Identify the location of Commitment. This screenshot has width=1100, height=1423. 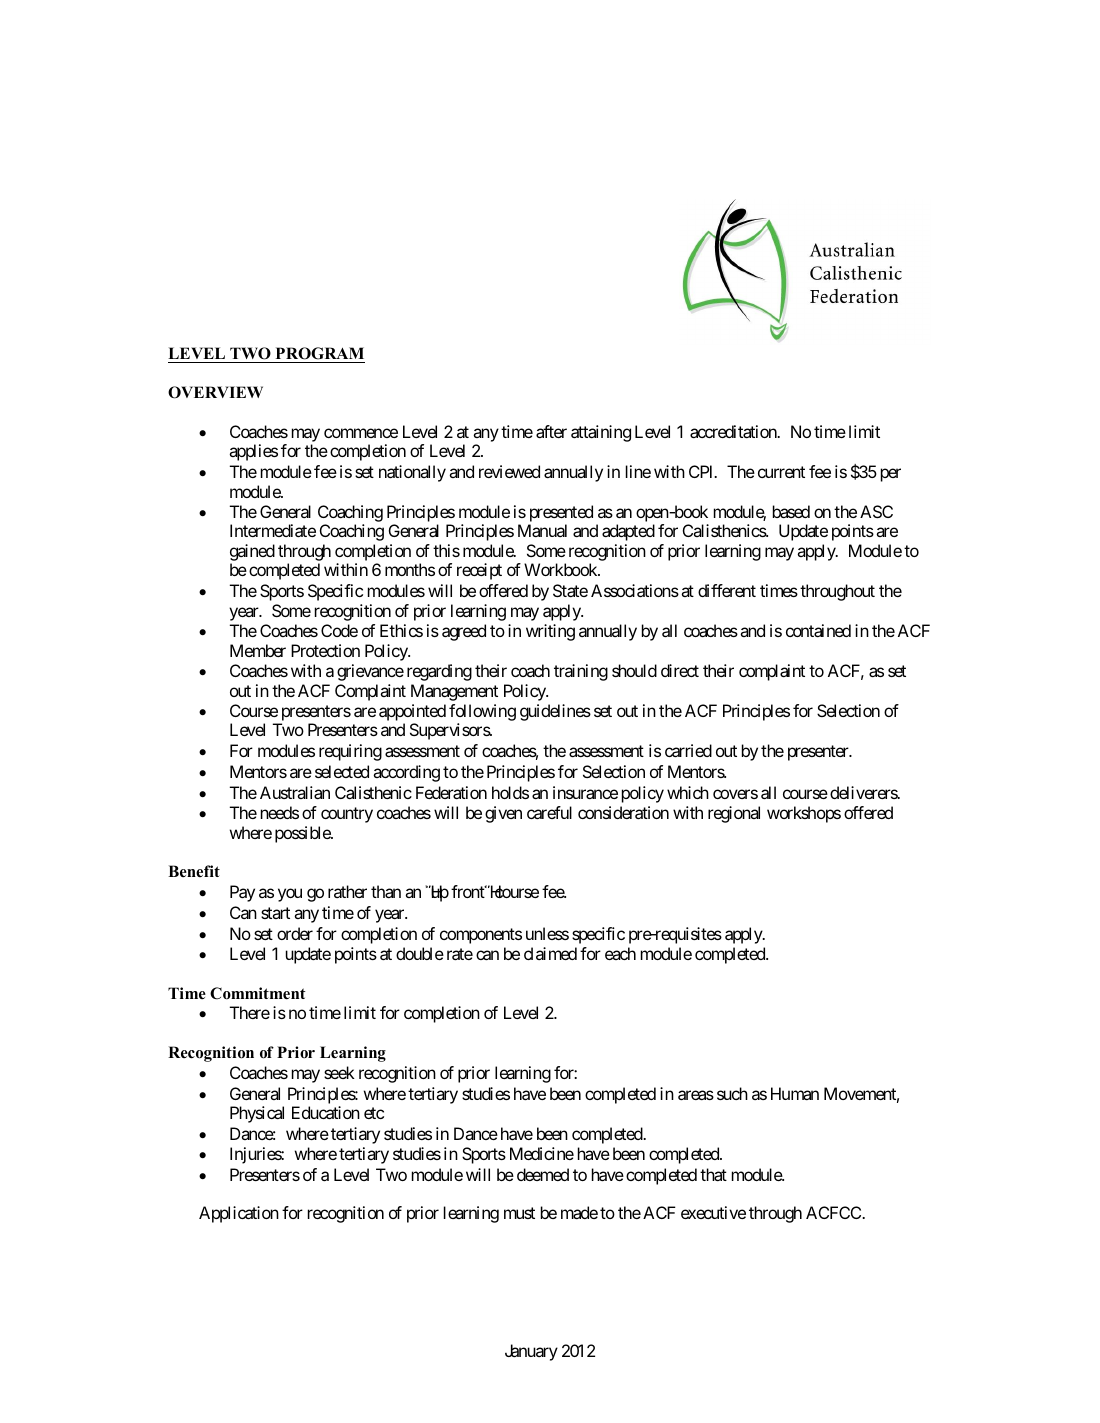
(258, 993).
